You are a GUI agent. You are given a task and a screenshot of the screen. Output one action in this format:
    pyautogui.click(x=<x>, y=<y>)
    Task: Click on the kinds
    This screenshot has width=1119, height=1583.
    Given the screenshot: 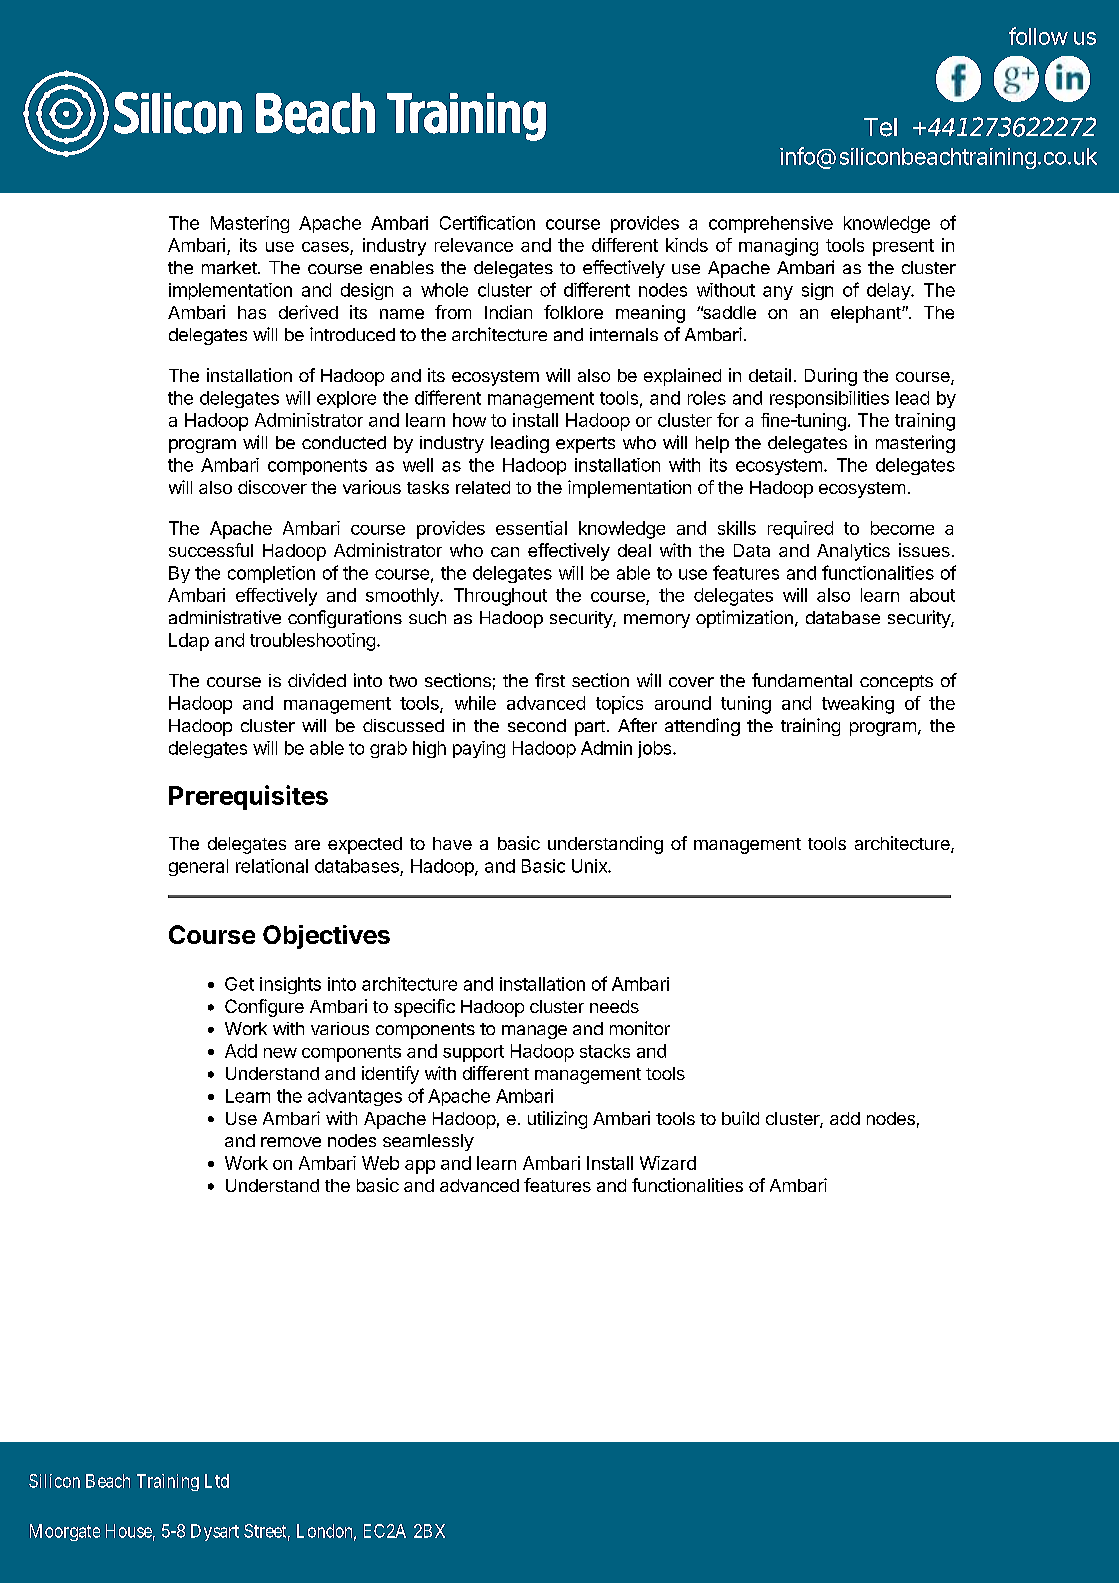 What is the action you would take?
    pyautogui.click(x=687, y=245)
